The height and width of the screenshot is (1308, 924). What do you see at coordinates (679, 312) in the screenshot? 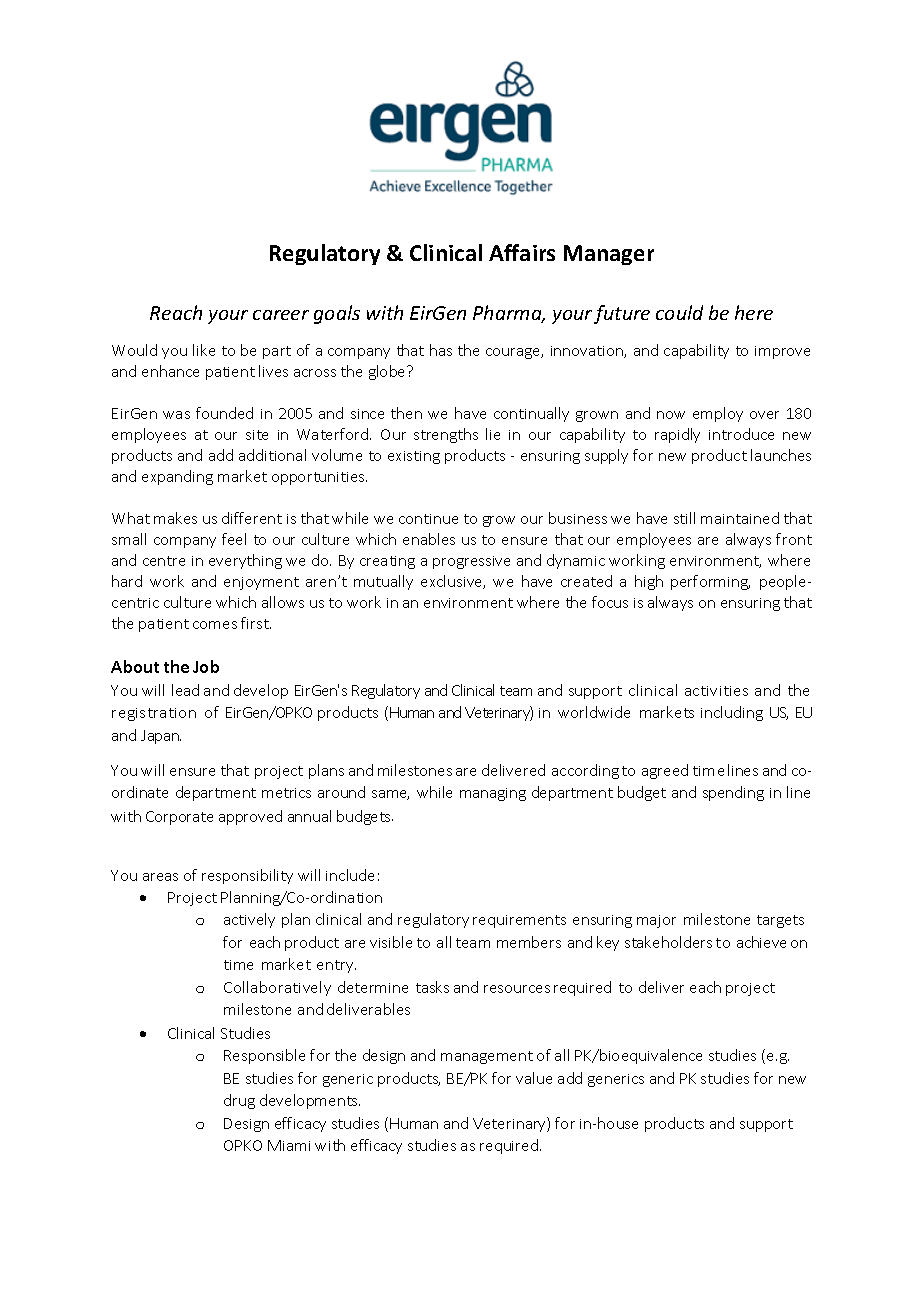
I see `could` at bounding box center [679, 312].
